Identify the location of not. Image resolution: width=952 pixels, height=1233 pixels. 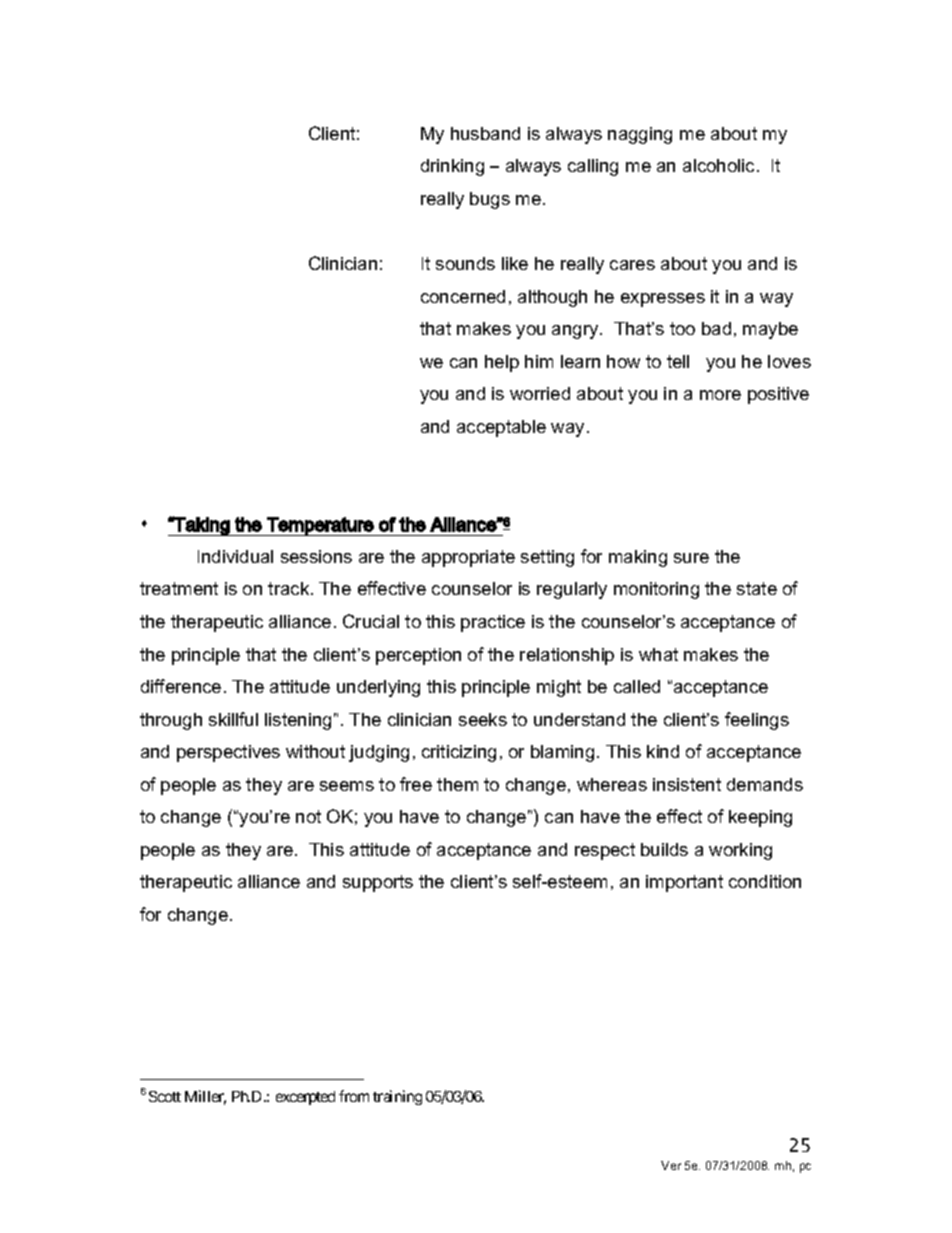
(308, 816).
